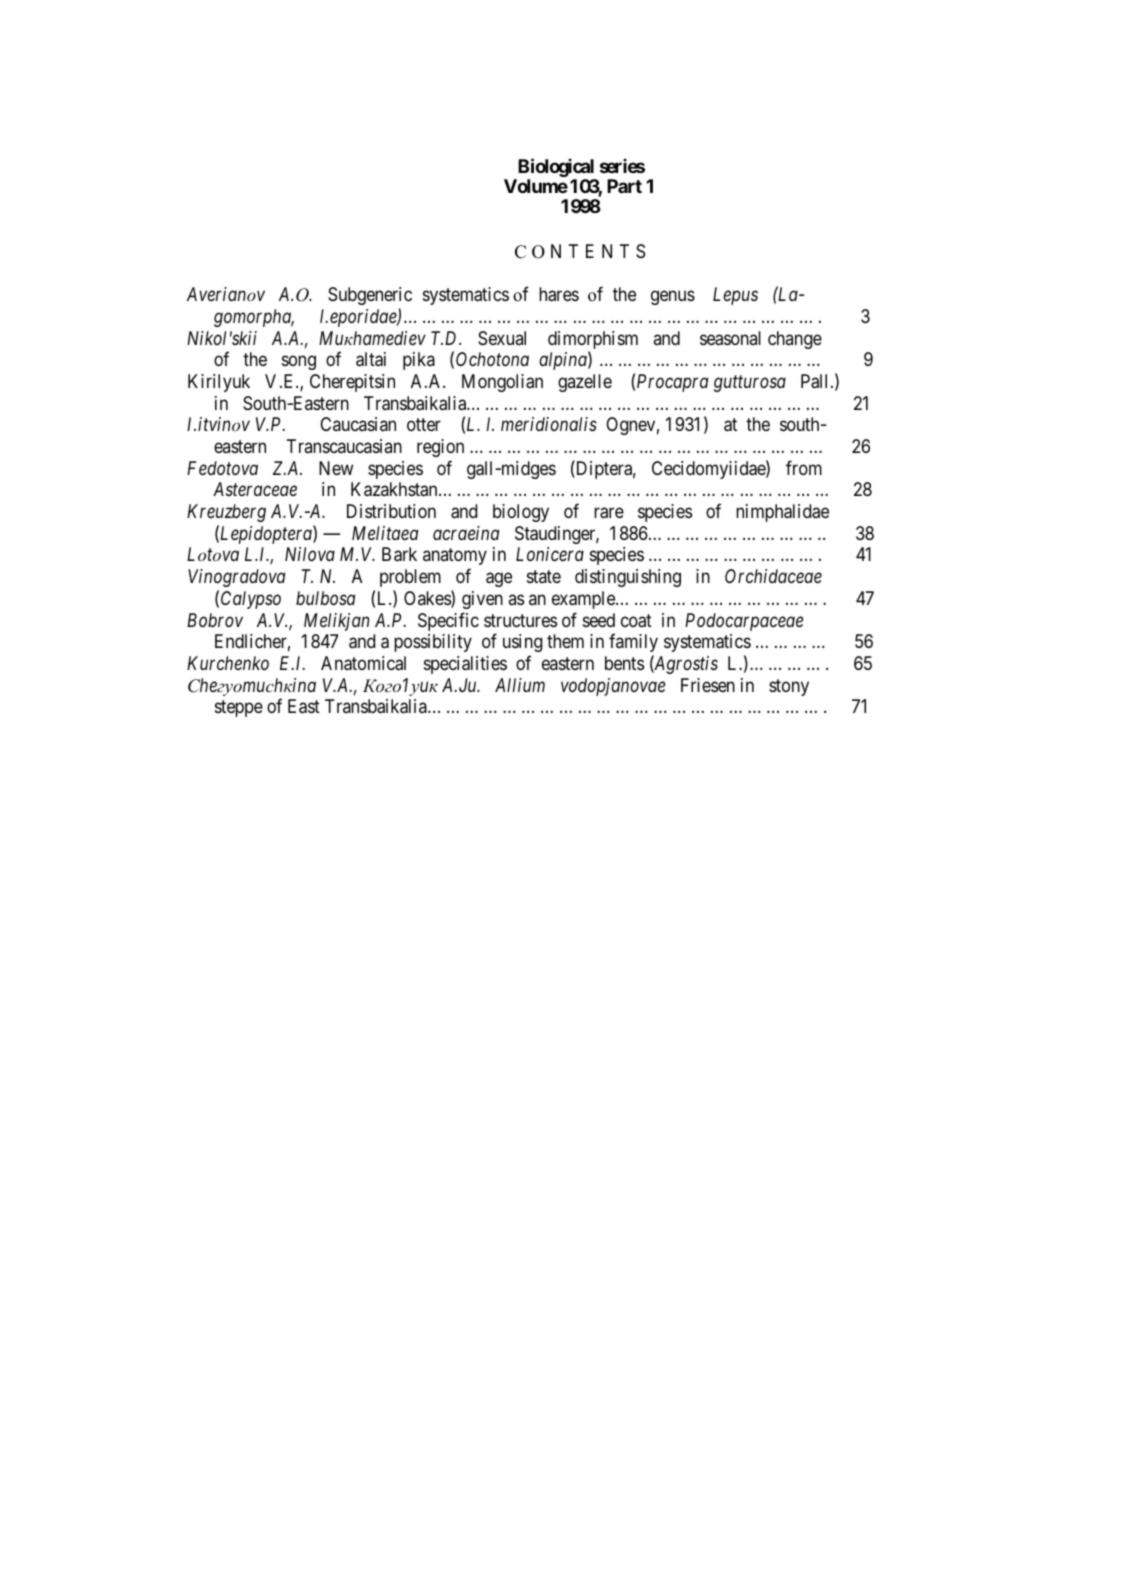 The width and height of the image is (1122, 1588). What do you see at coordinates (624, 186) in the image?
I see `Part` at bounding box center [624, 186].
